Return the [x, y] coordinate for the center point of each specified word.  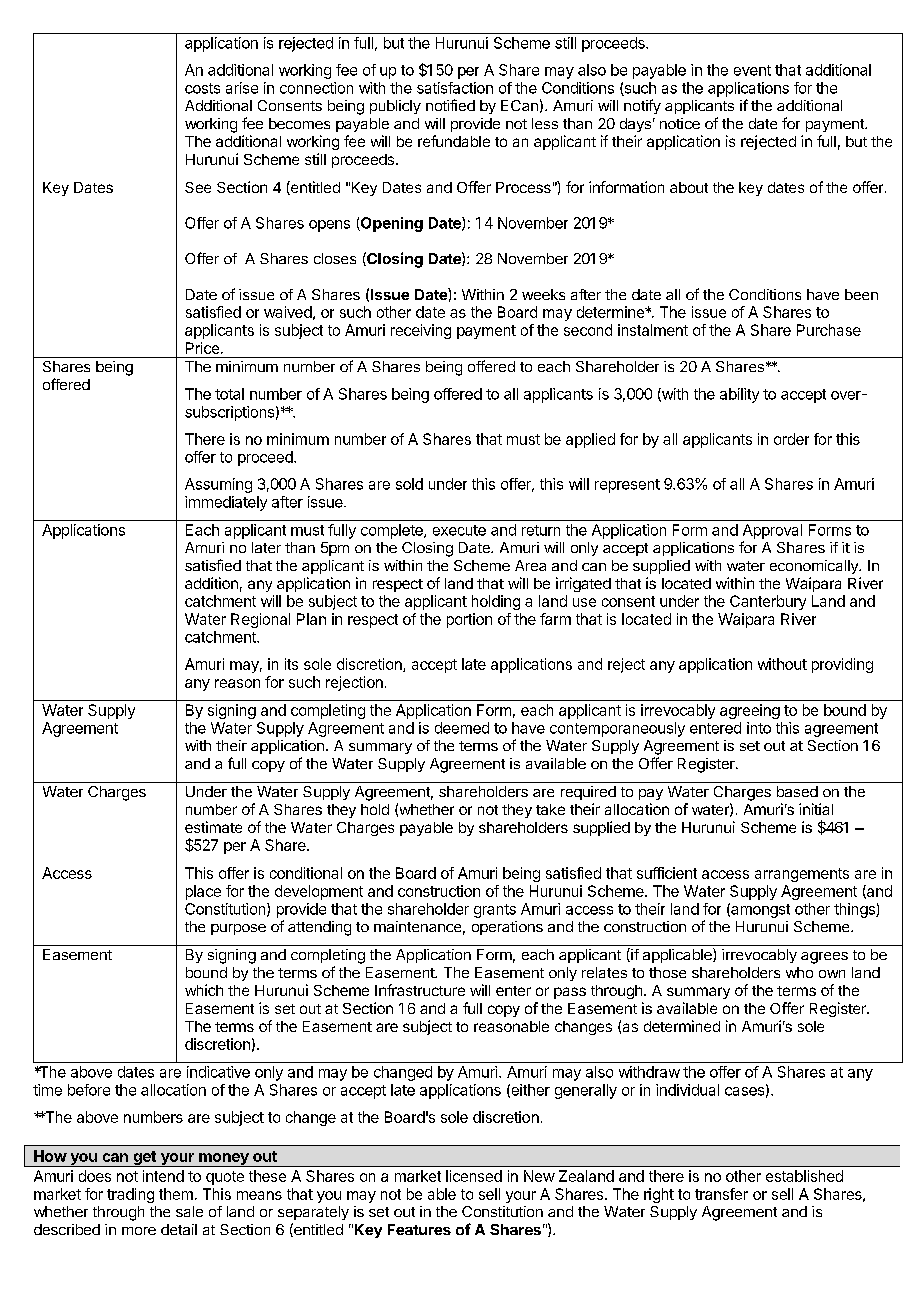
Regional [260, 620]
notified [450, 105]
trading [130, 1195]
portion [469, 620]
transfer [721, 1194]
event [752, 70]
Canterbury [768, 602]
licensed [474, 1176]
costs [202, 88]
